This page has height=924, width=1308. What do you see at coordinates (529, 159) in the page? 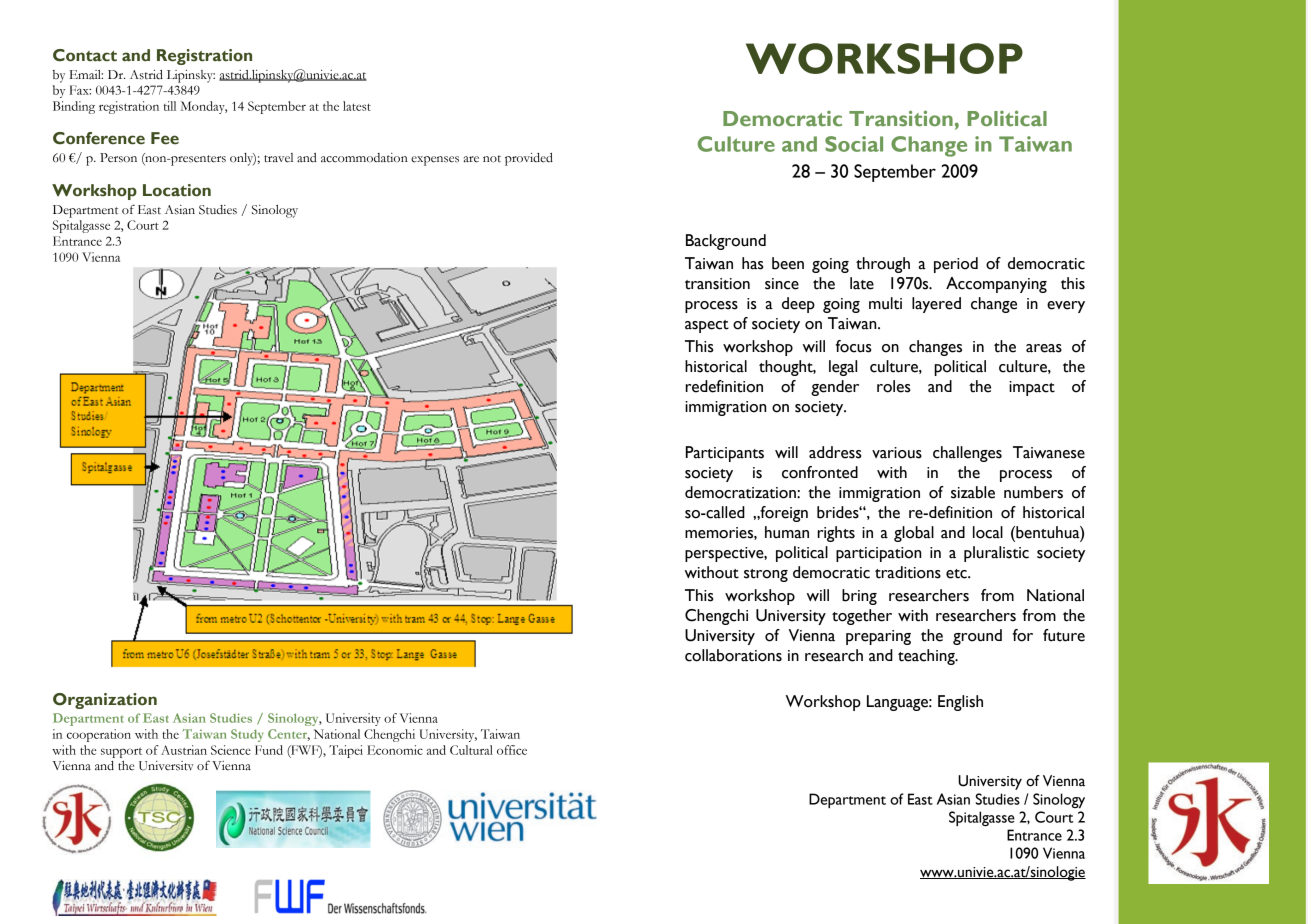
I see `provided` at bounding box center [529, 159].
